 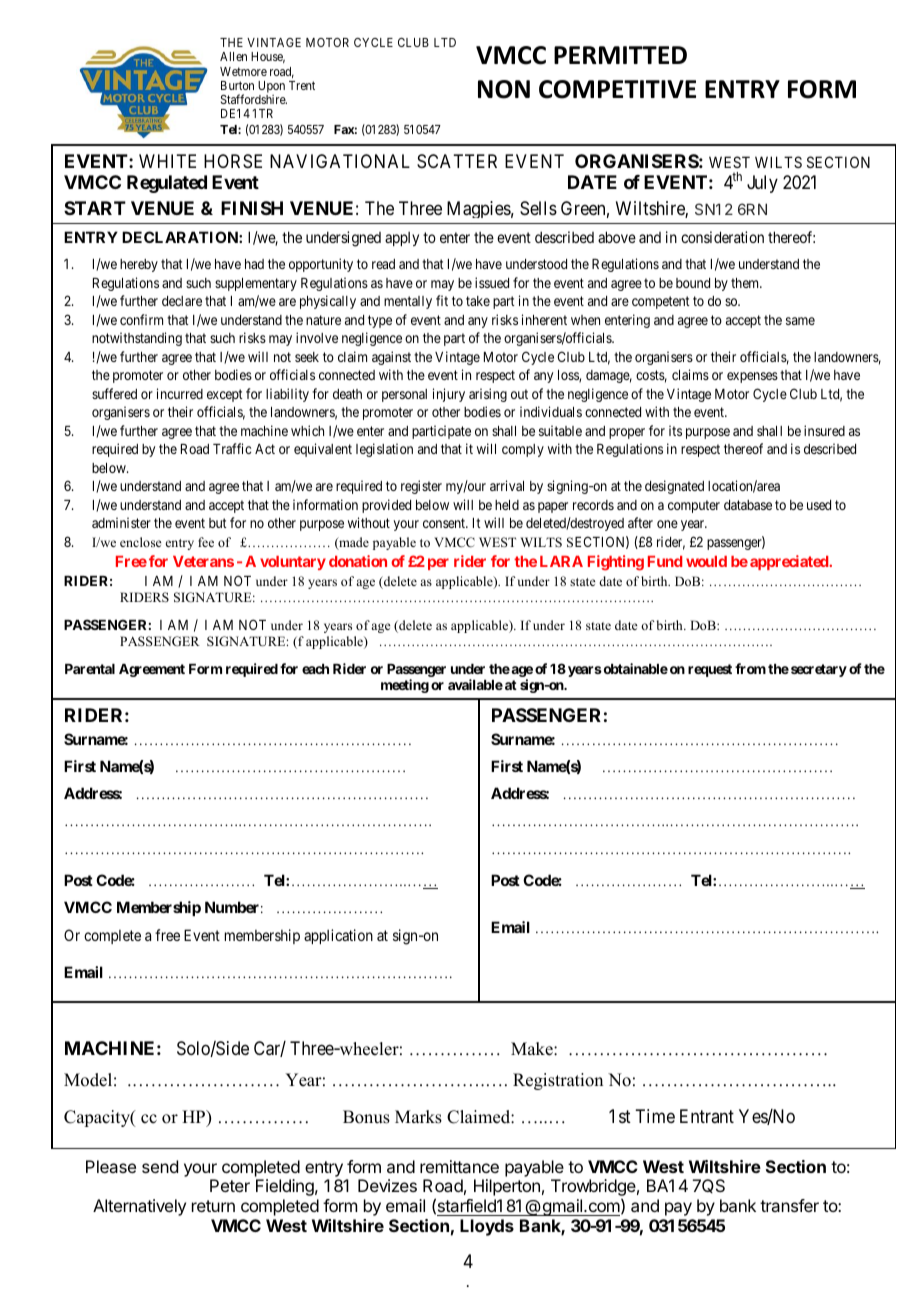 I want to click on Traffic, so click(x=232, y=448).
